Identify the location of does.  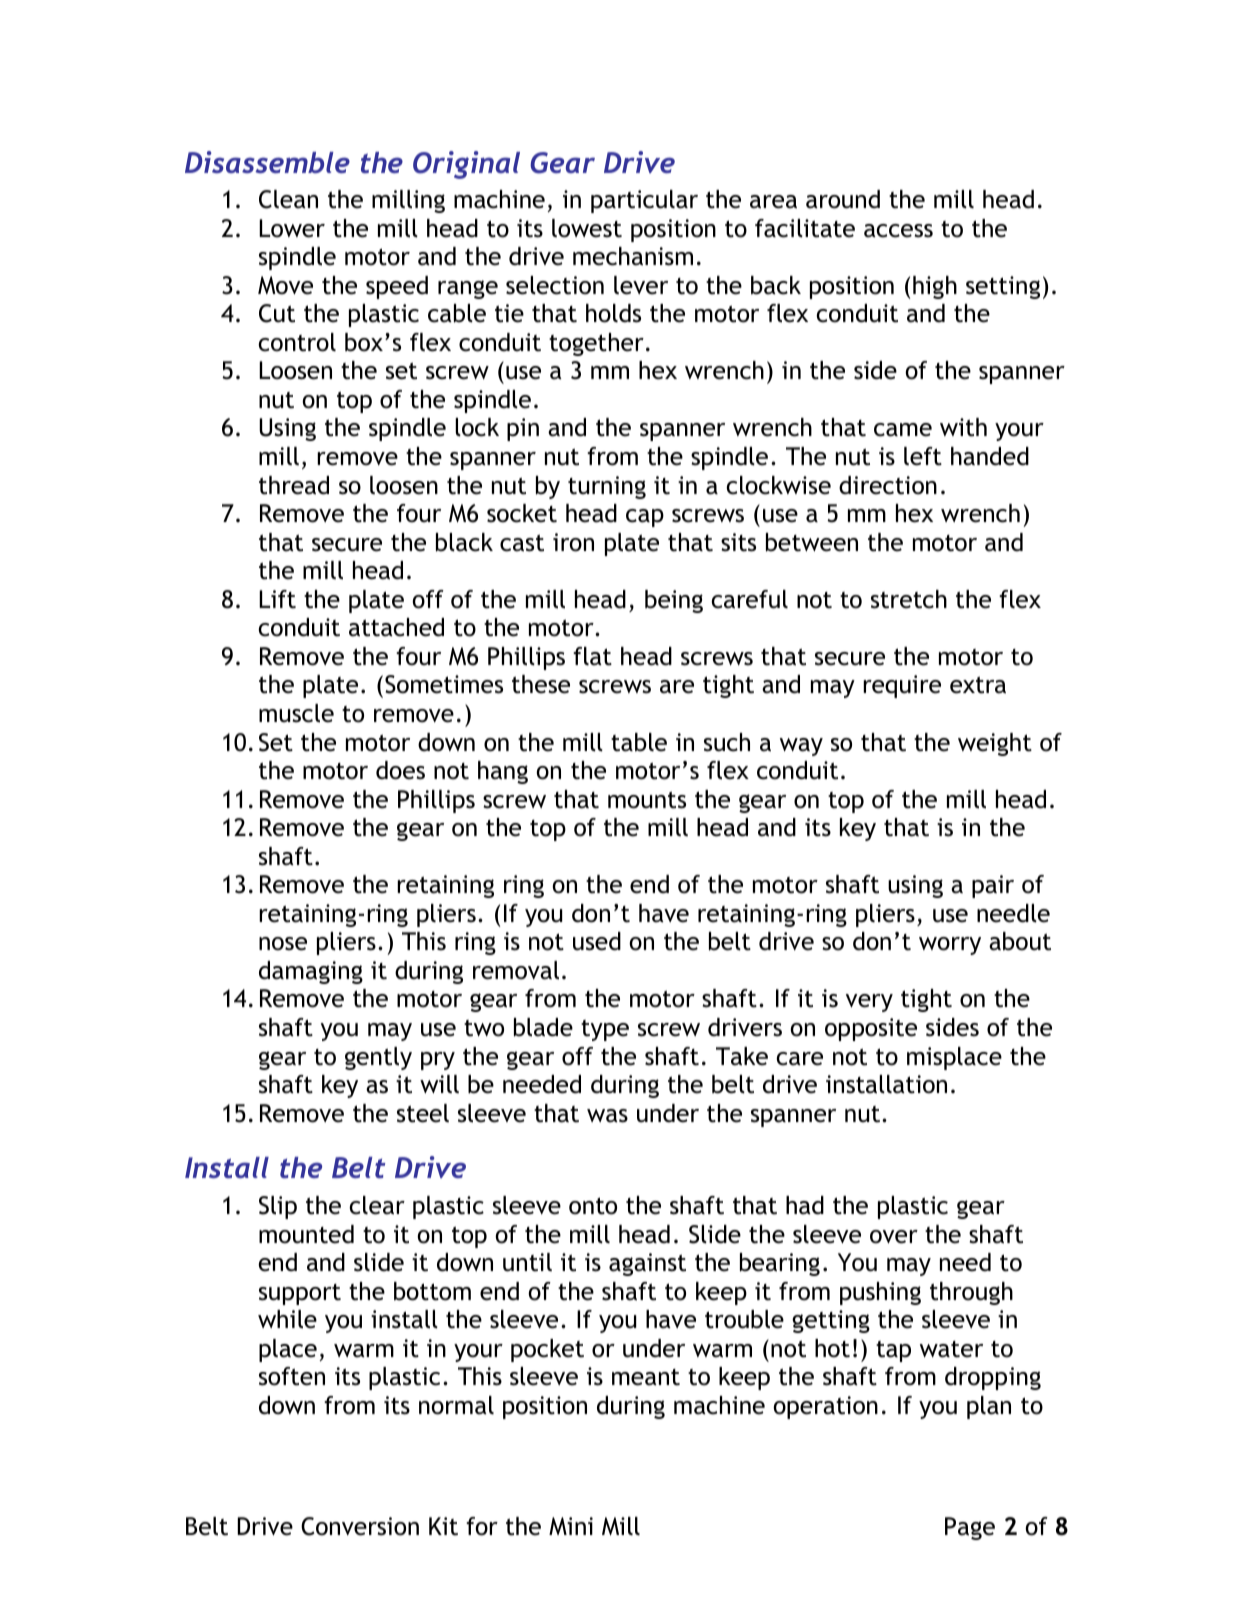
(400, 770).
